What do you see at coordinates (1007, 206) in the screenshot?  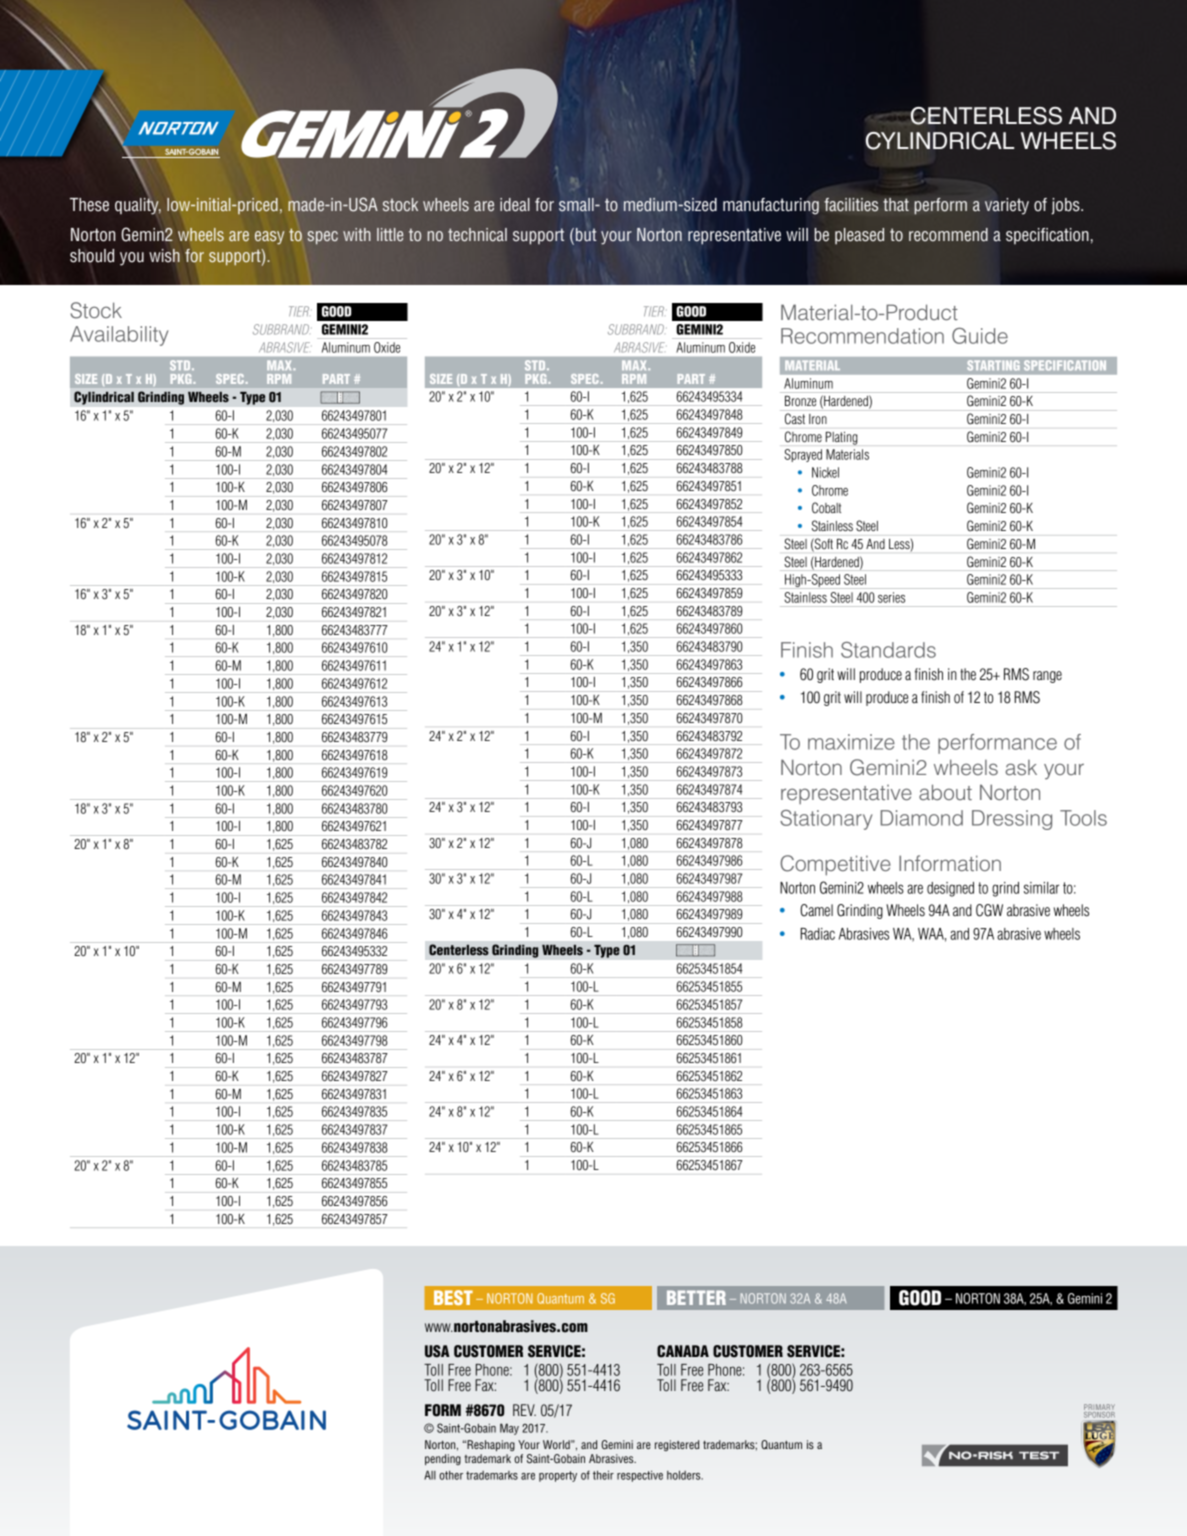 I see `variety` at bounding box center [1007, 206].
